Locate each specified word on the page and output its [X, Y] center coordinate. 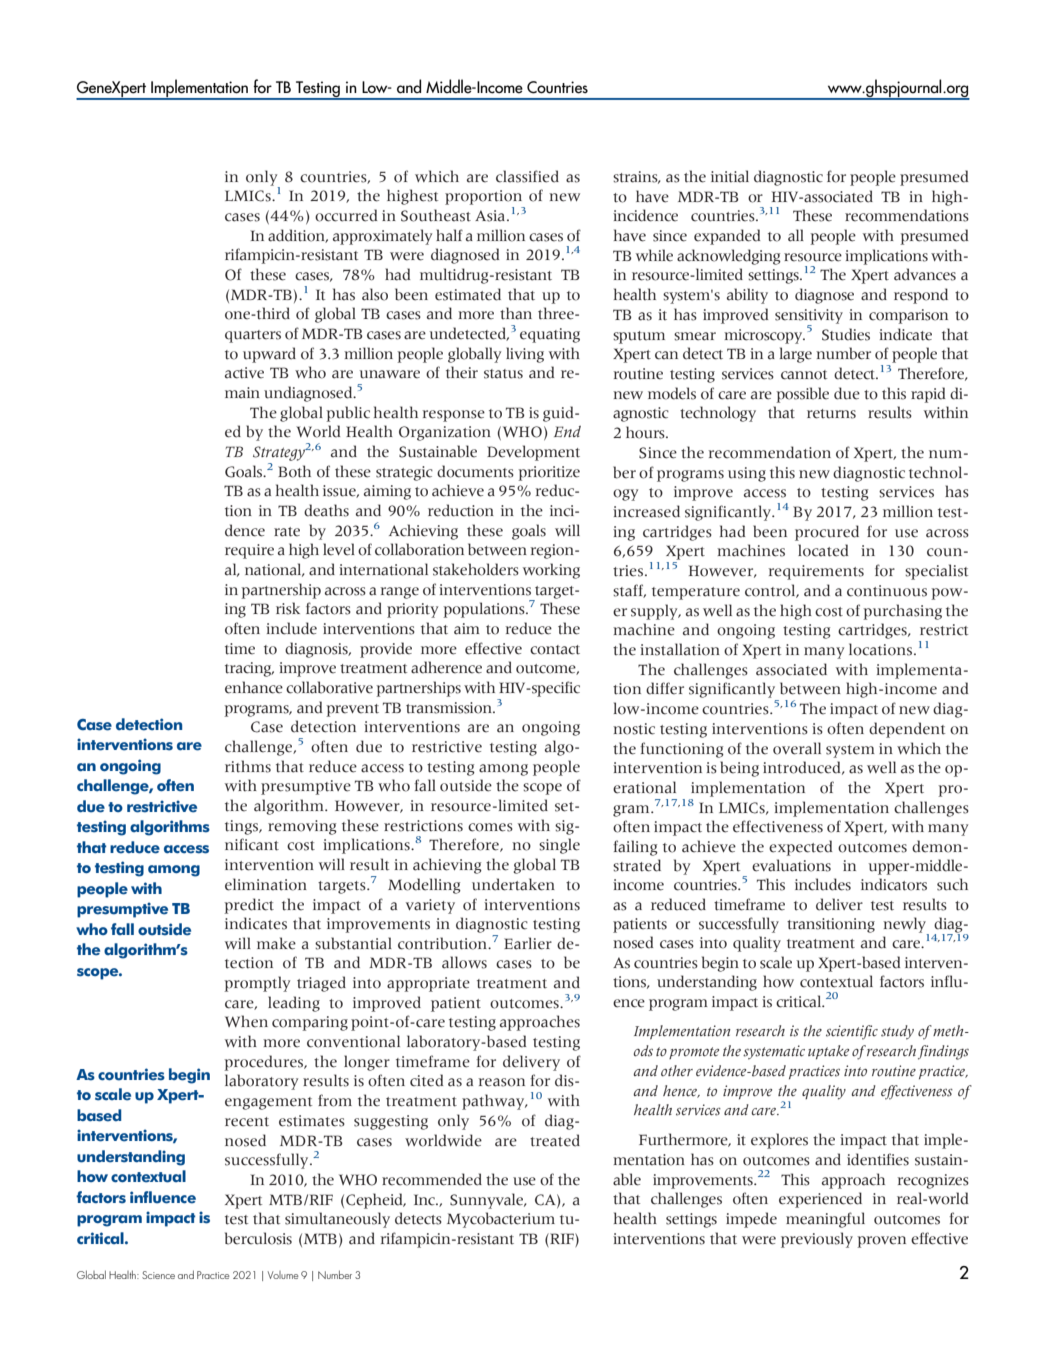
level [339, 549]
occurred [346, 215]
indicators [894, 884]
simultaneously [337, 1220]
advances [925, 274]
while [654, 255]
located [823, 550]
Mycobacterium [501, 1220]
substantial [353, 943]
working [551, 571]
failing [635, 848]
